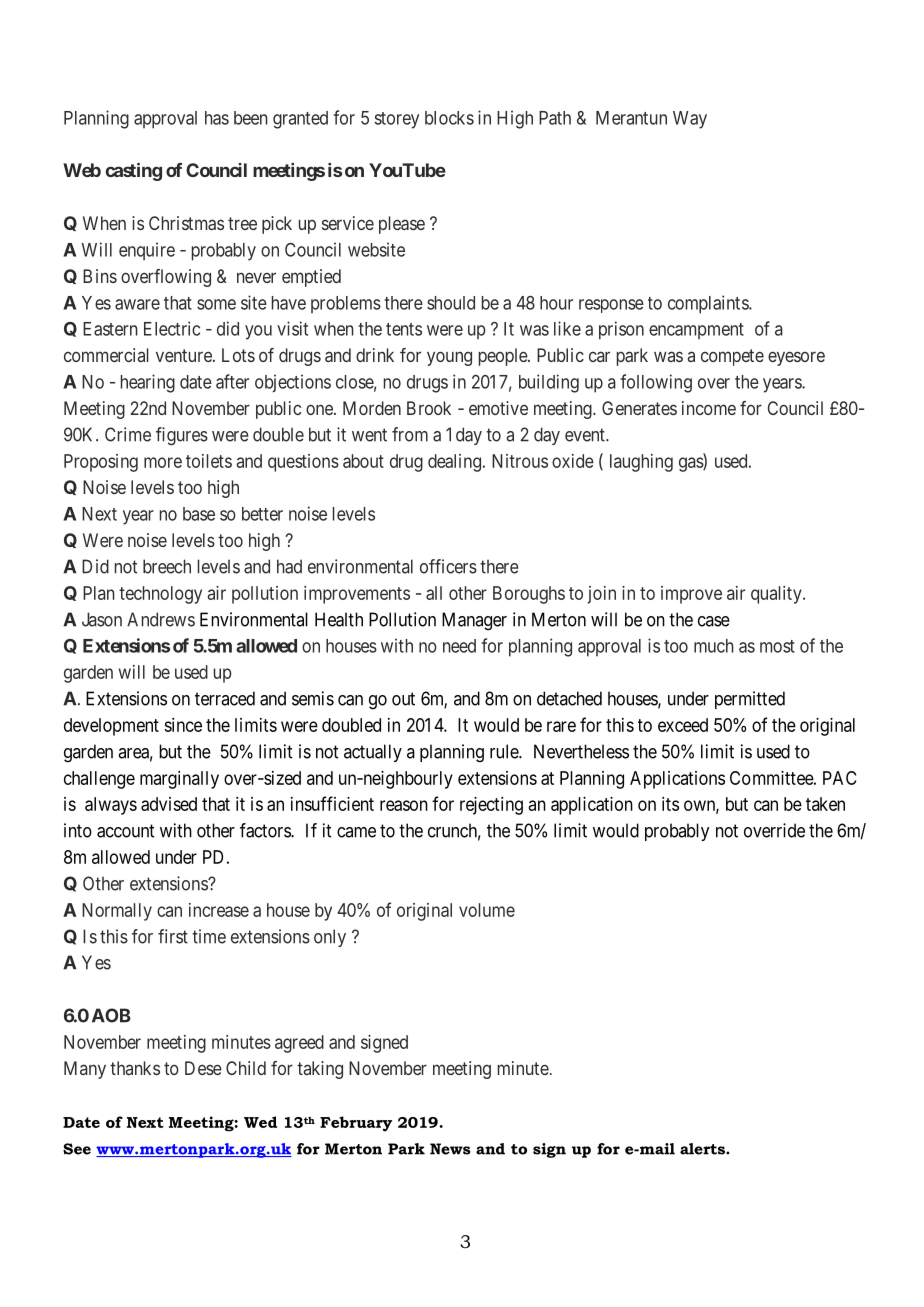 The image size is (924, 1307). I want to click on Path, so click(555, 118).
